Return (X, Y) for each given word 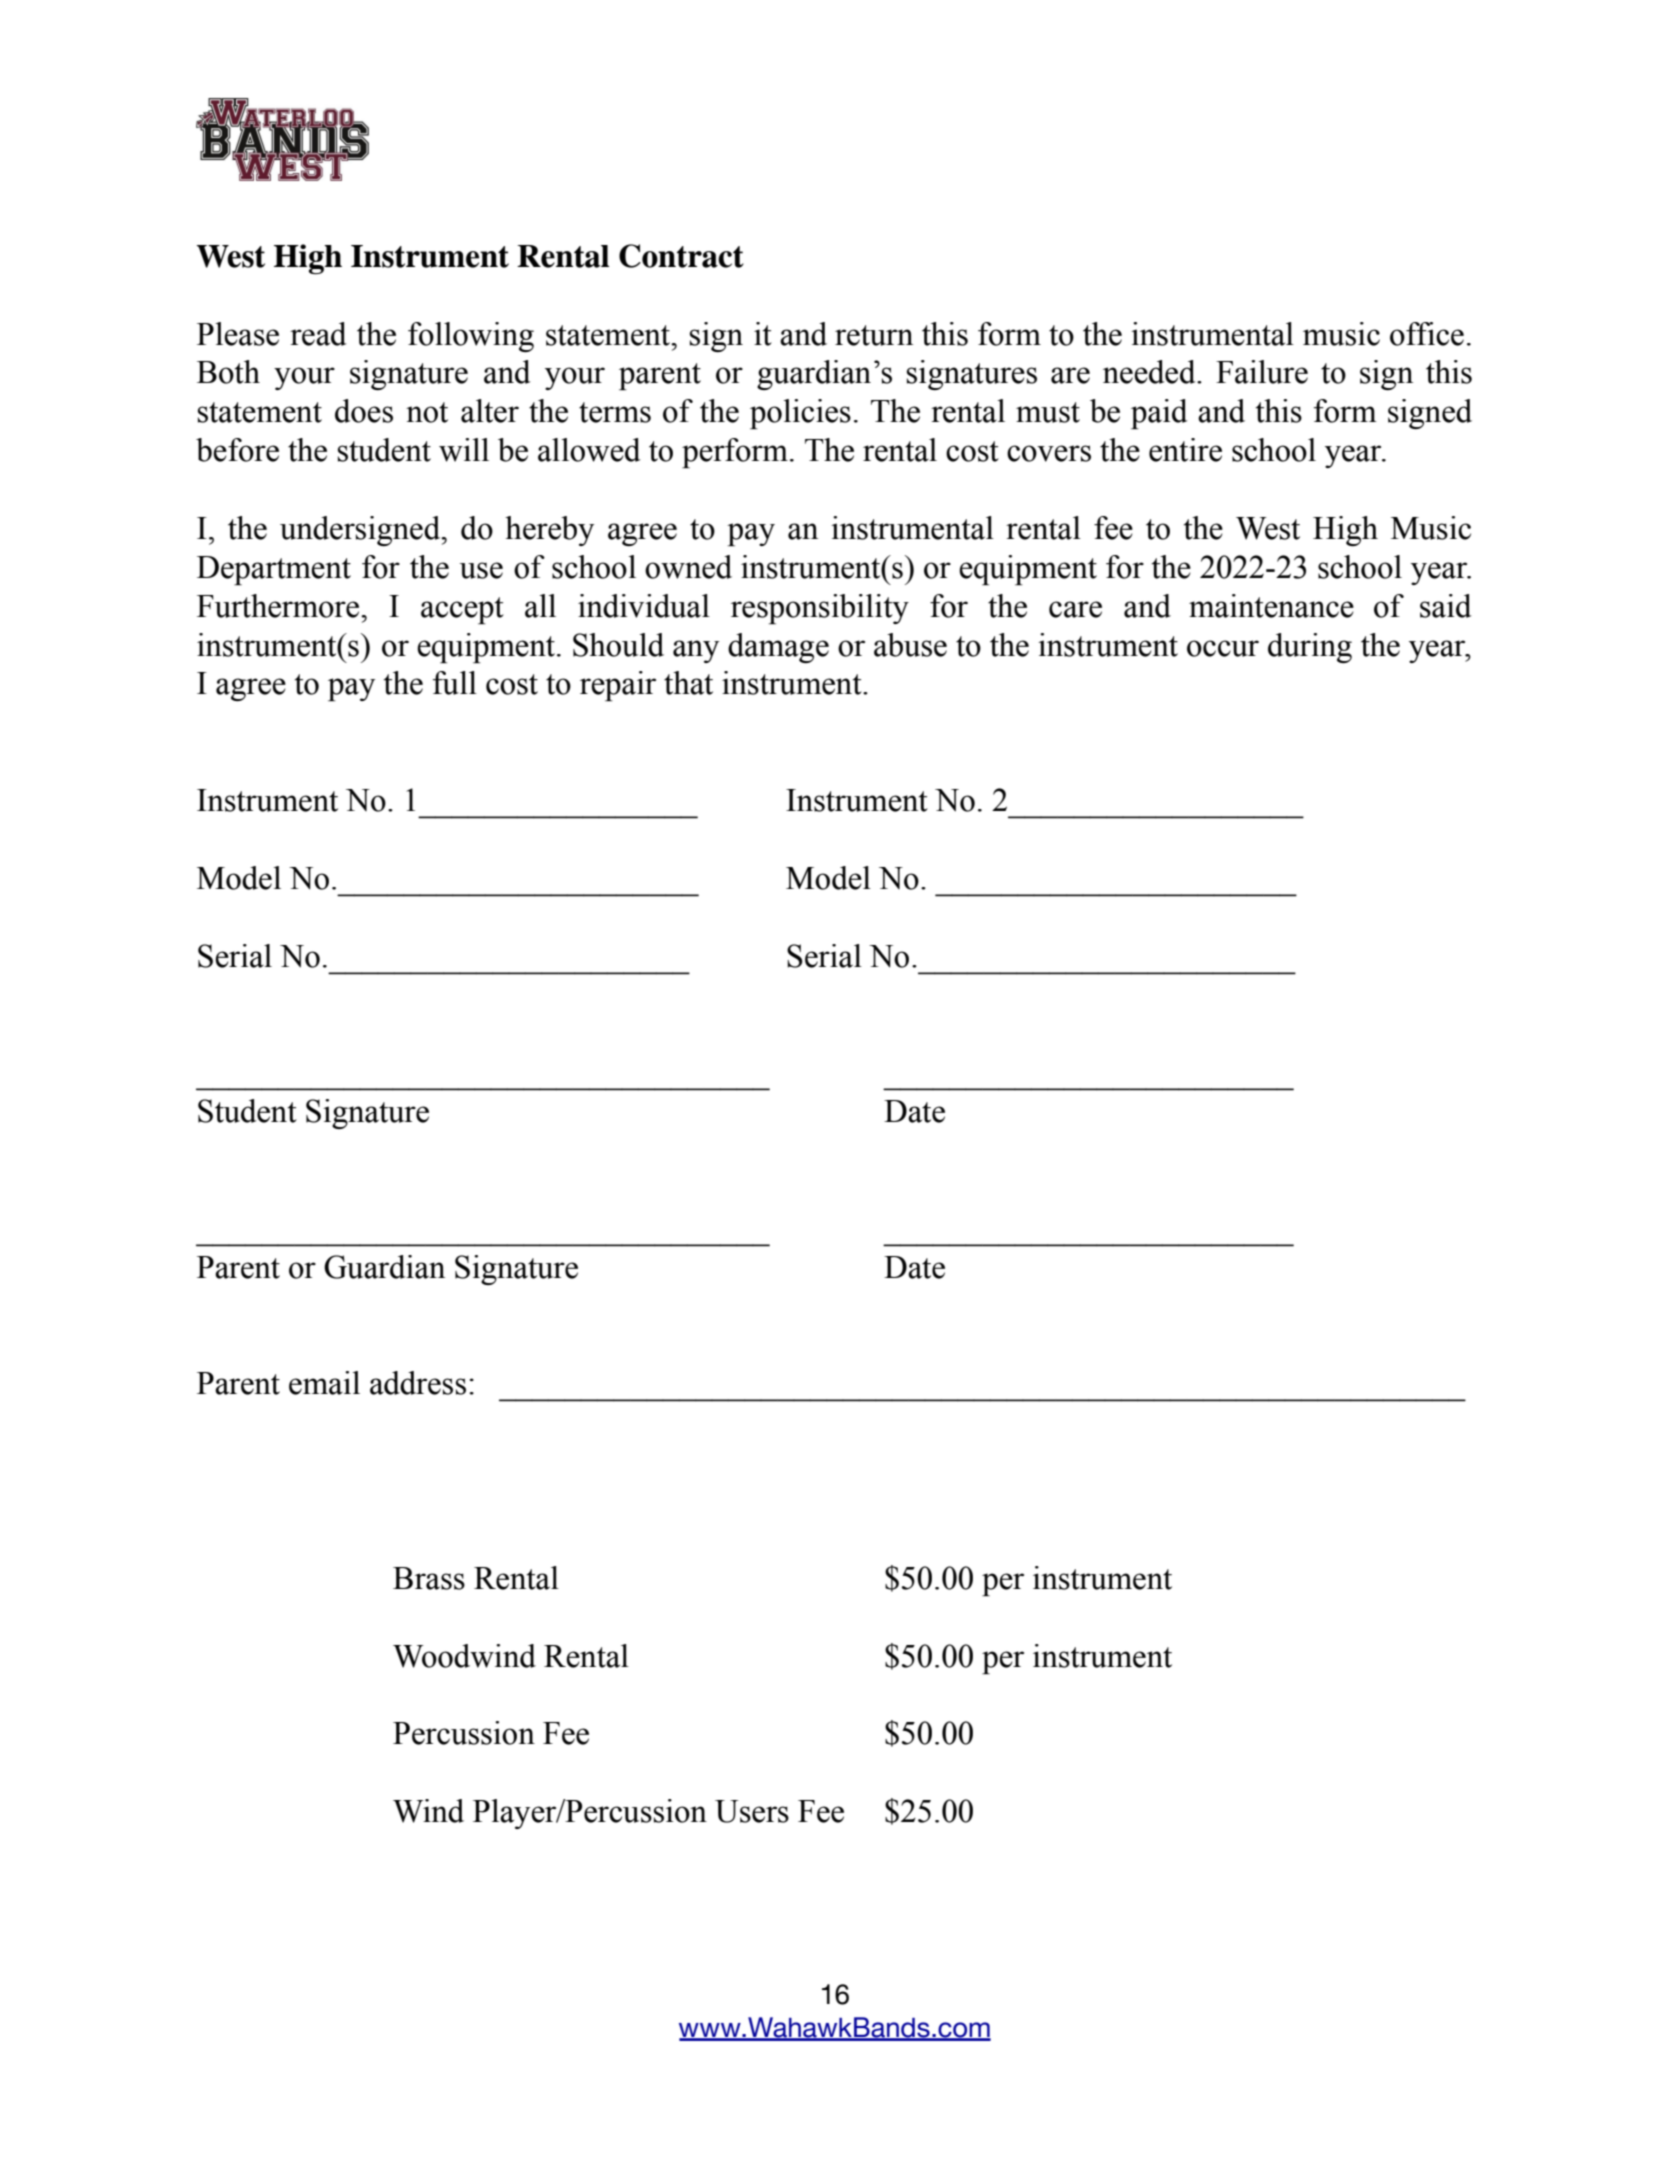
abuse (910, 645)
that (688, 683)
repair (618, 686)
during (1310, 648)
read (318, 334)
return (874, 335)
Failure (1262, 372)
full (455, 683)
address (418, 1383)
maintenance (1271, 606)
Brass (429, 1578)
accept (462, 610)
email (324, 1383)
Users (752, 1811)
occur (1223, 648)
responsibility (820, 609)
